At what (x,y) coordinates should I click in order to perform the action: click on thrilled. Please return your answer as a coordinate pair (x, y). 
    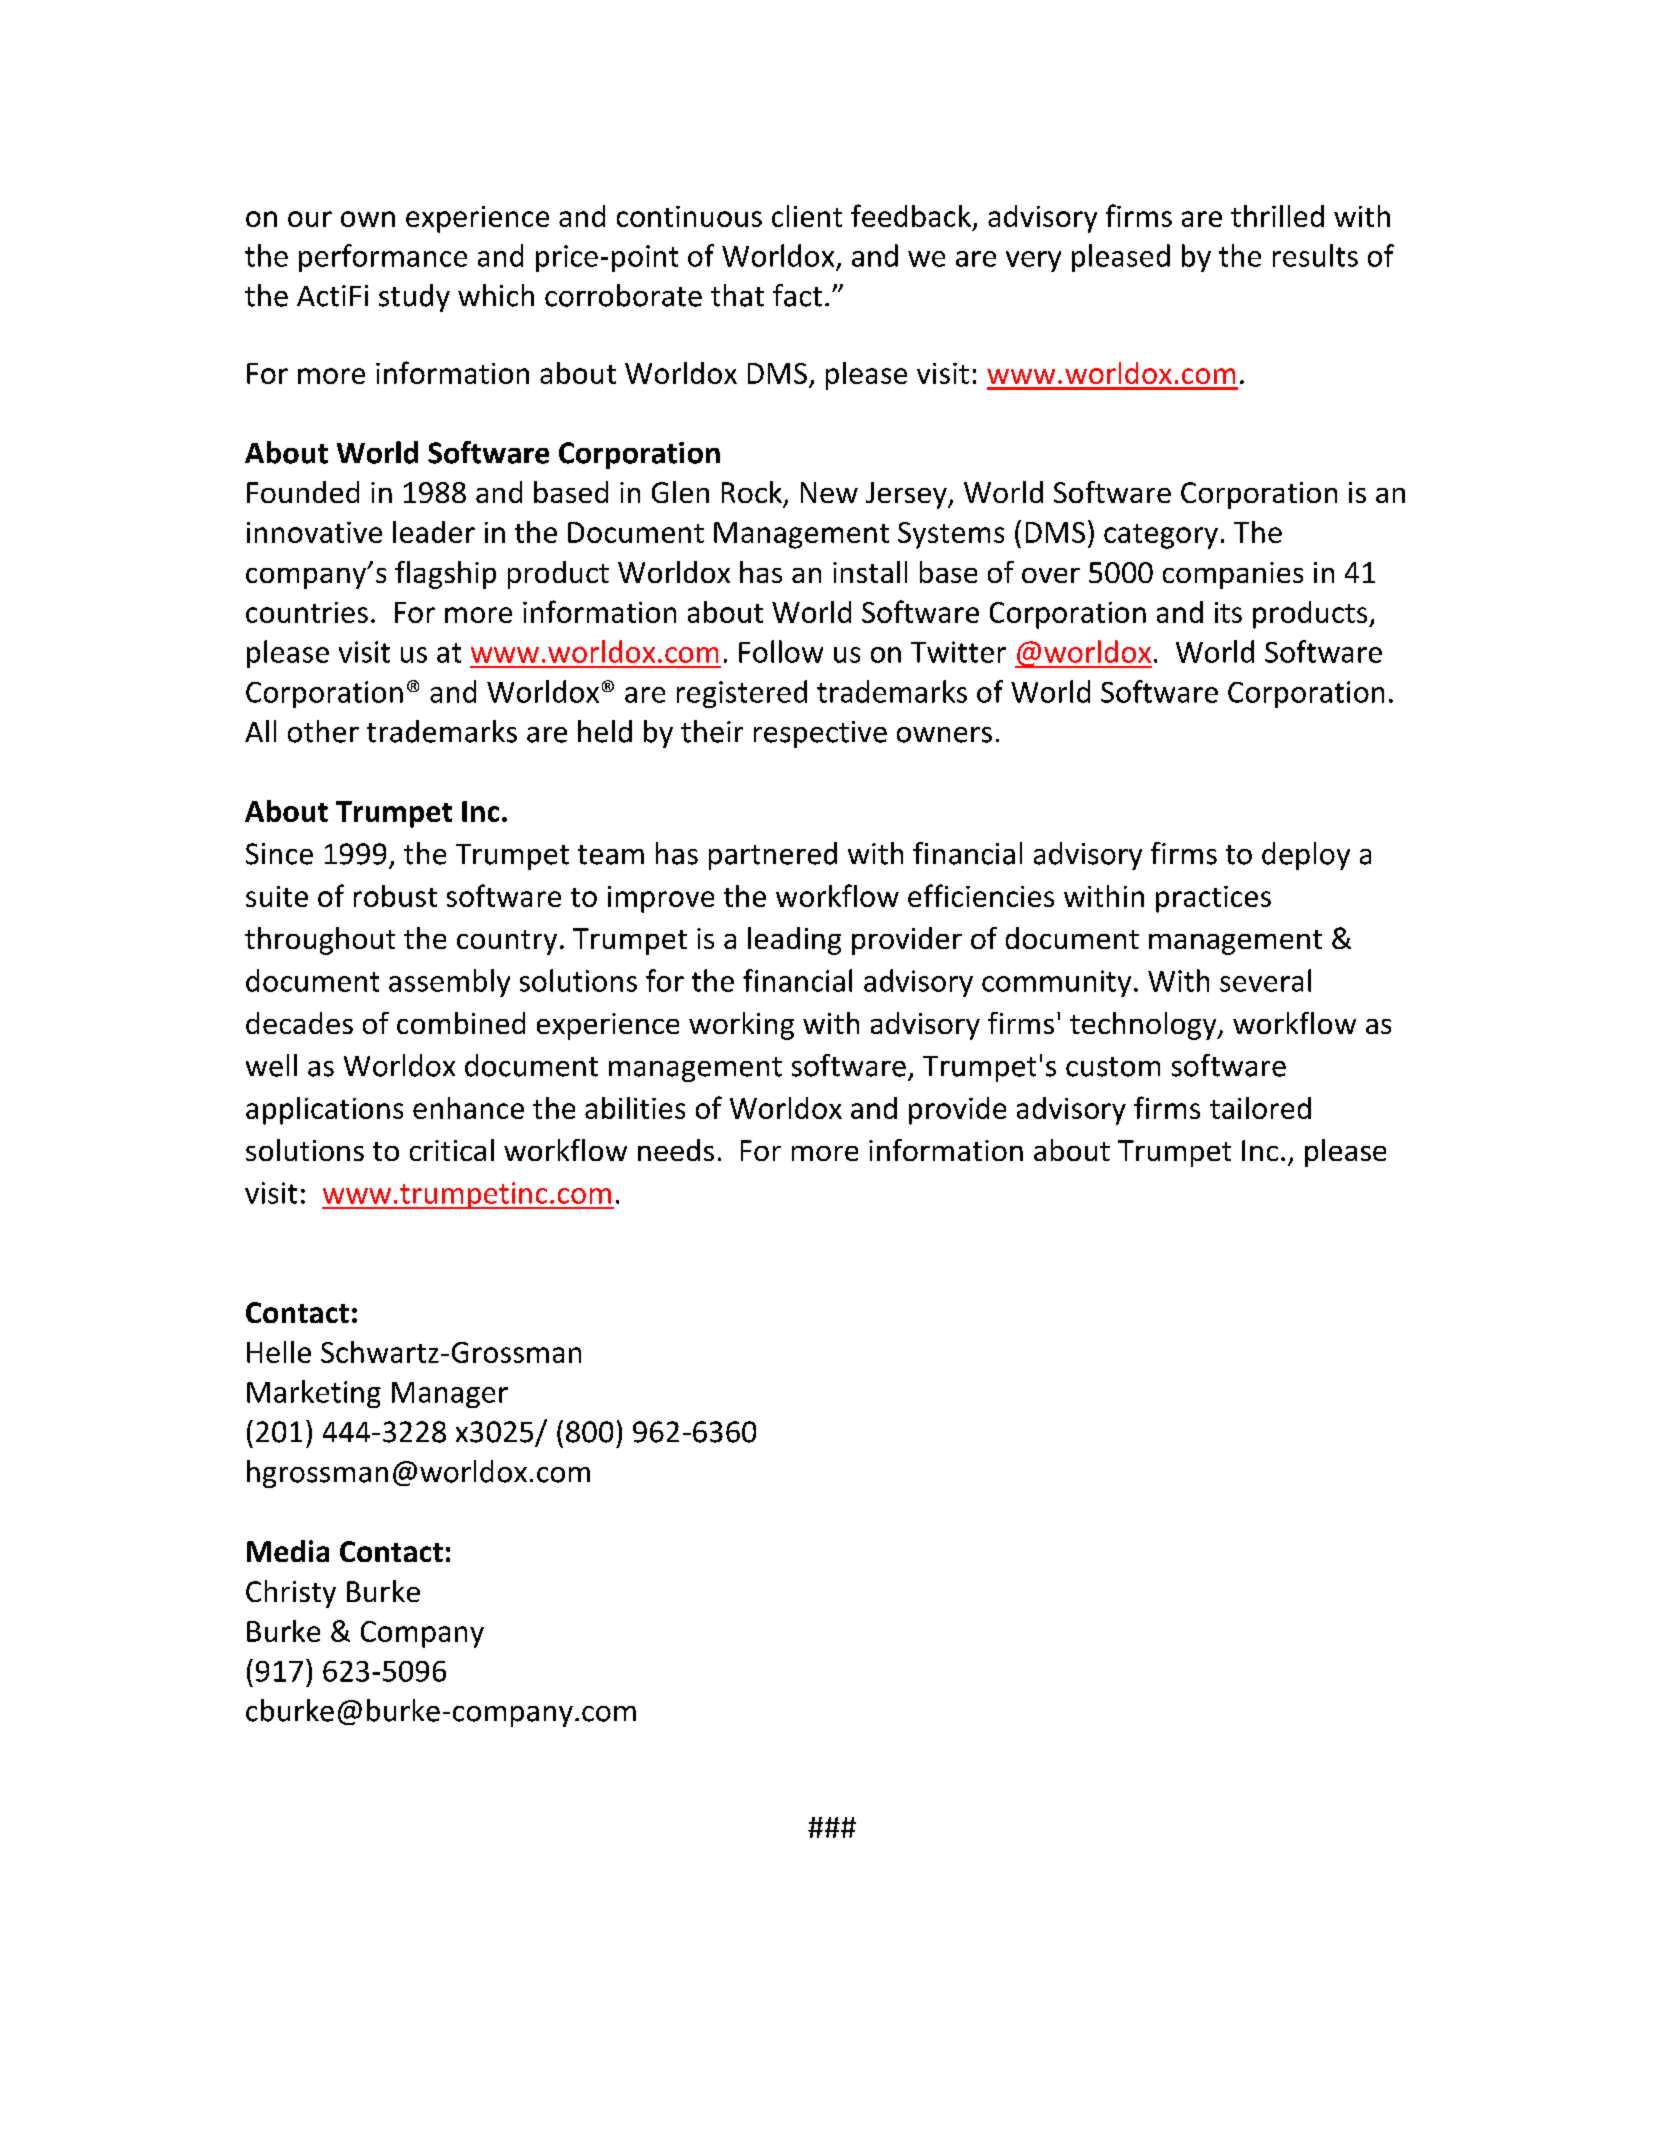
    Looking at the image, I should click on (1277, 216).
